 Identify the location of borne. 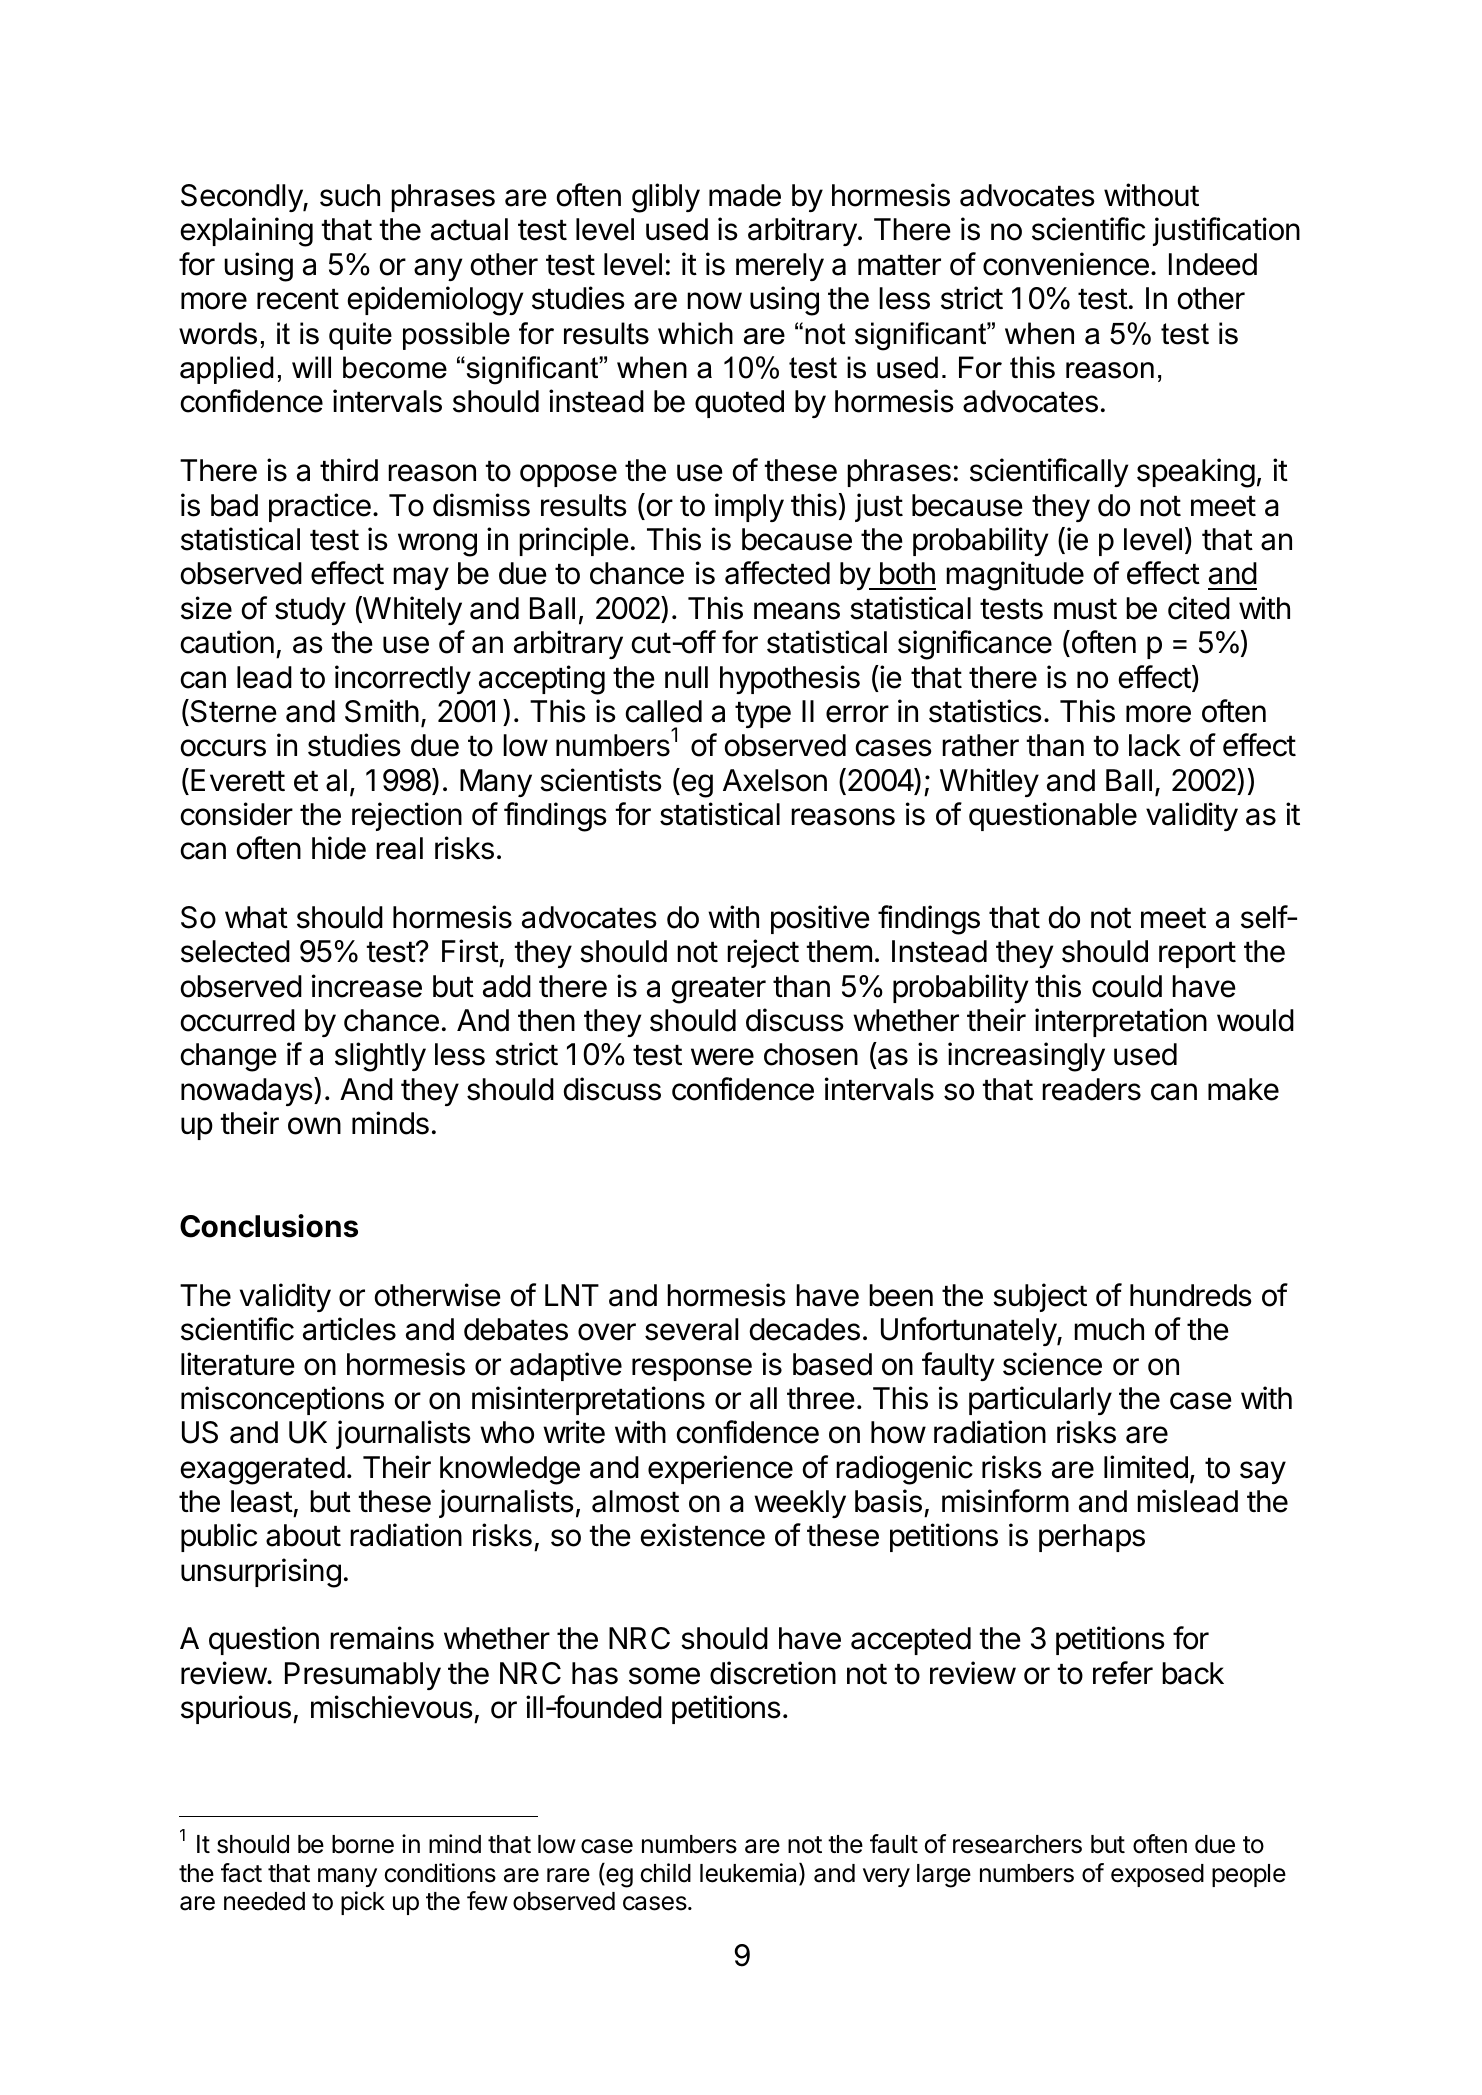
(363, 1844).
